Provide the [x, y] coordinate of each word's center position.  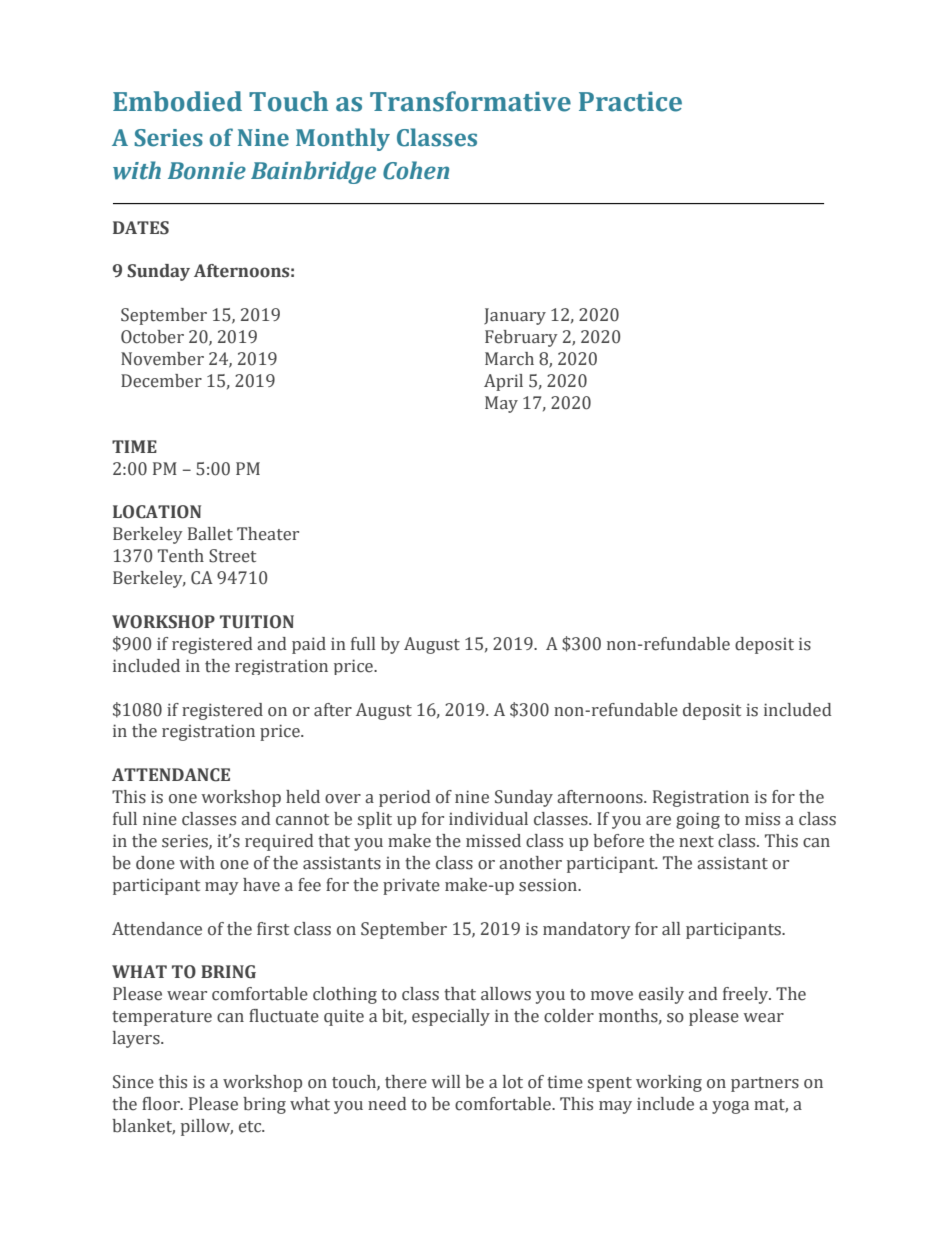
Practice [630, 102]
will [445, 1081]
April [503, 382]
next [696, 842]
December [161, 381]
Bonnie [207, 171]
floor [162, 1104]
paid [309, 645]
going [698, 820]
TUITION [257, 622]
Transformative [470, 101]
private [411, 886]
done [155, 863]
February [521, 338]
